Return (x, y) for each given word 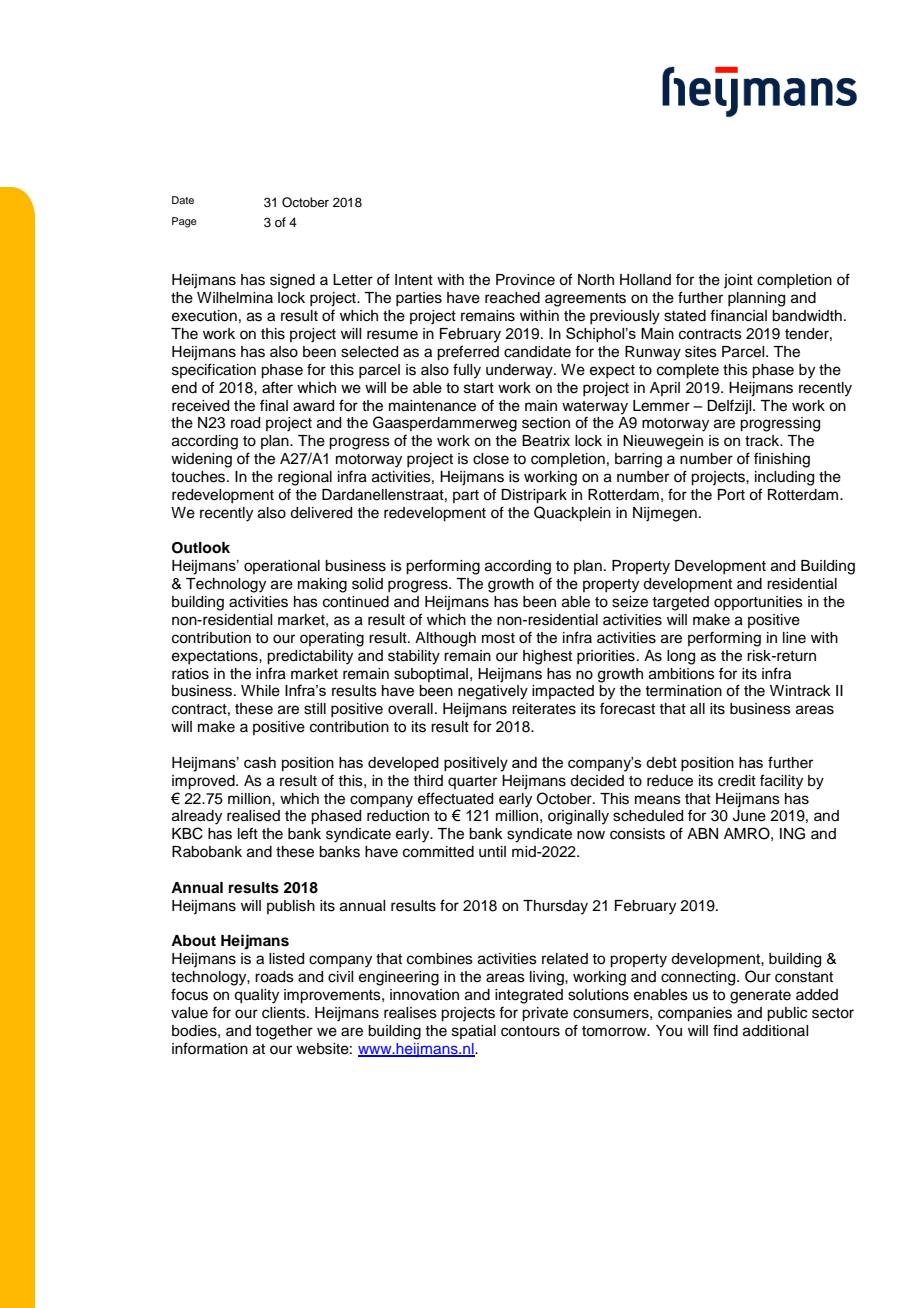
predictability (310, 657)
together (284, 1032)
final (274, 405)
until (492, 852)
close (491, 459)
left (248, 833)
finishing (782, 460)
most (498, 638)
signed (292, 281)
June (749, 816)
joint (738, 281)
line (794, 638)
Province (525, 280)
